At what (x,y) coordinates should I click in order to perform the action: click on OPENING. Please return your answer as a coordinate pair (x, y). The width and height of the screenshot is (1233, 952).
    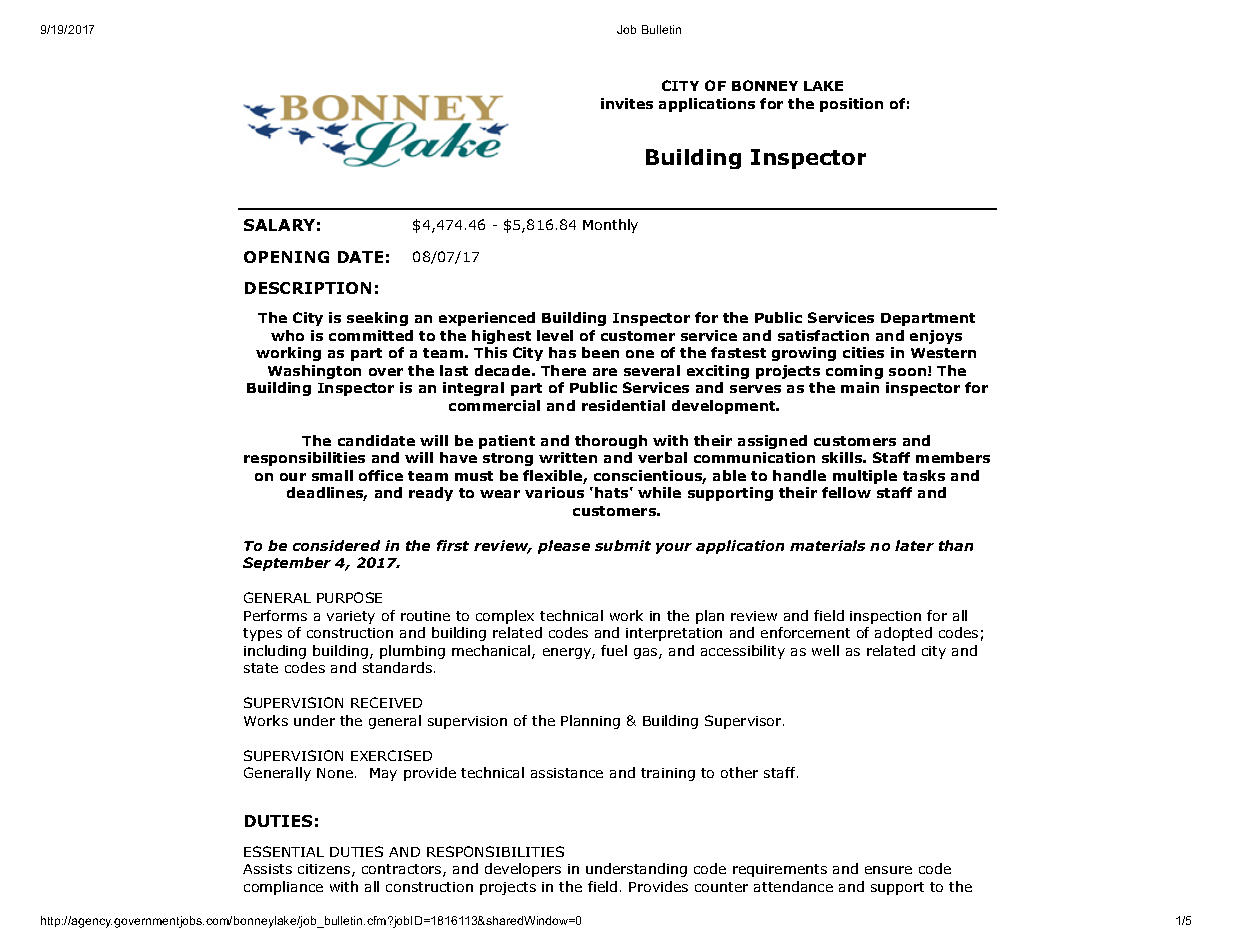
    Looking at the image, I should click on (286, 257).
